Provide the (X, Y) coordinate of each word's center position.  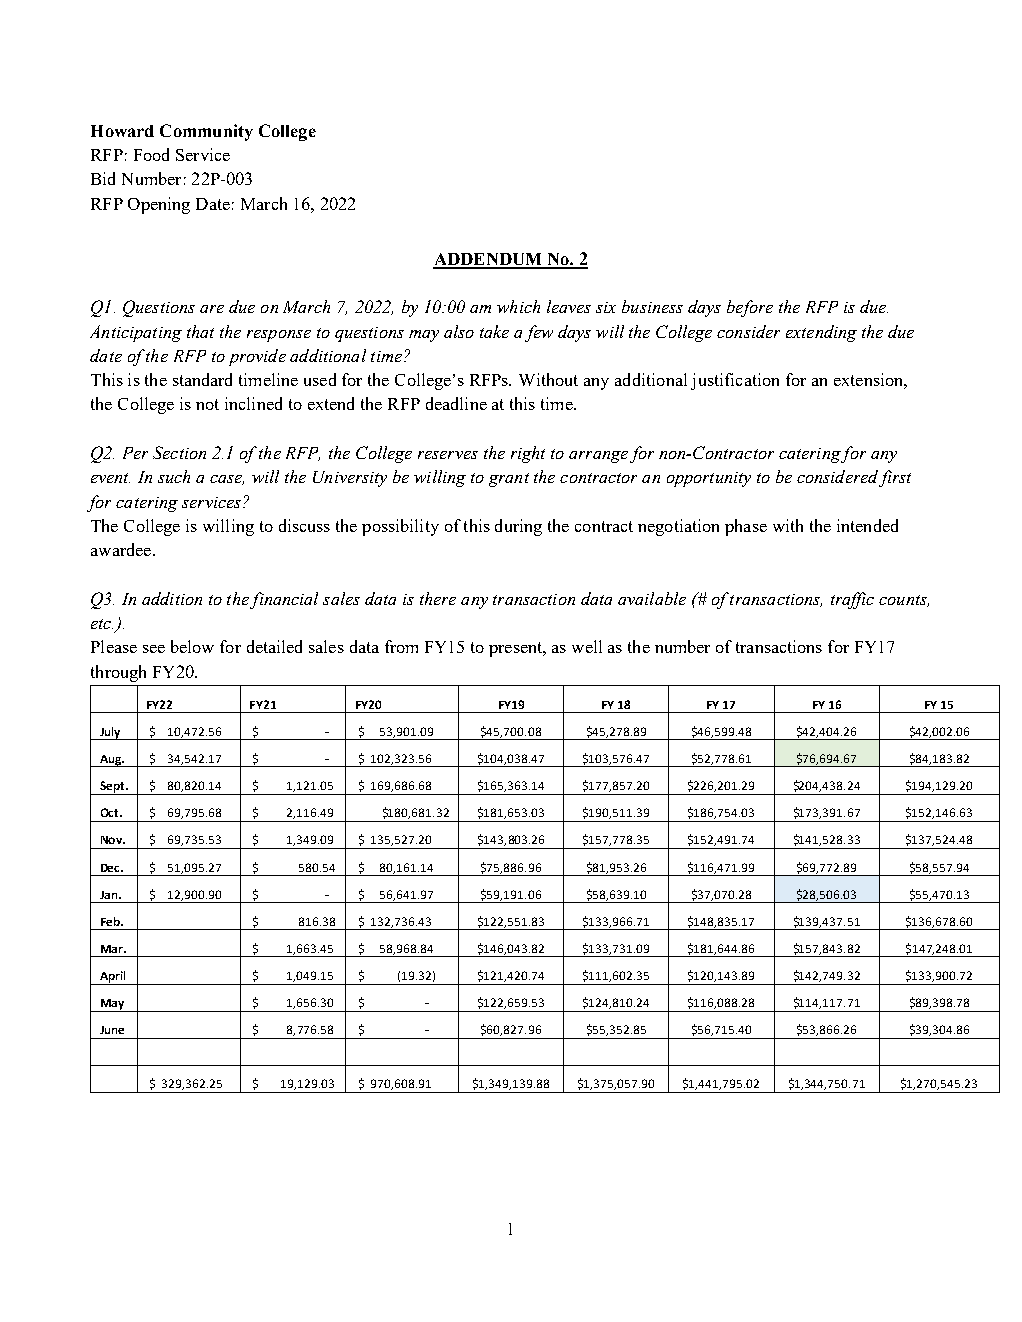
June (112, 1030)
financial (284, 600)
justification (735, 381)
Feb (111, 921)
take (494, 331)
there (438, 598)
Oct (111, 812)
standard (202, 379)
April (112, 978)
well (587, 646)
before (750, 308)
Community (206, 132)
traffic (852, 600)
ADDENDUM (489, 260)
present (517, 649)
